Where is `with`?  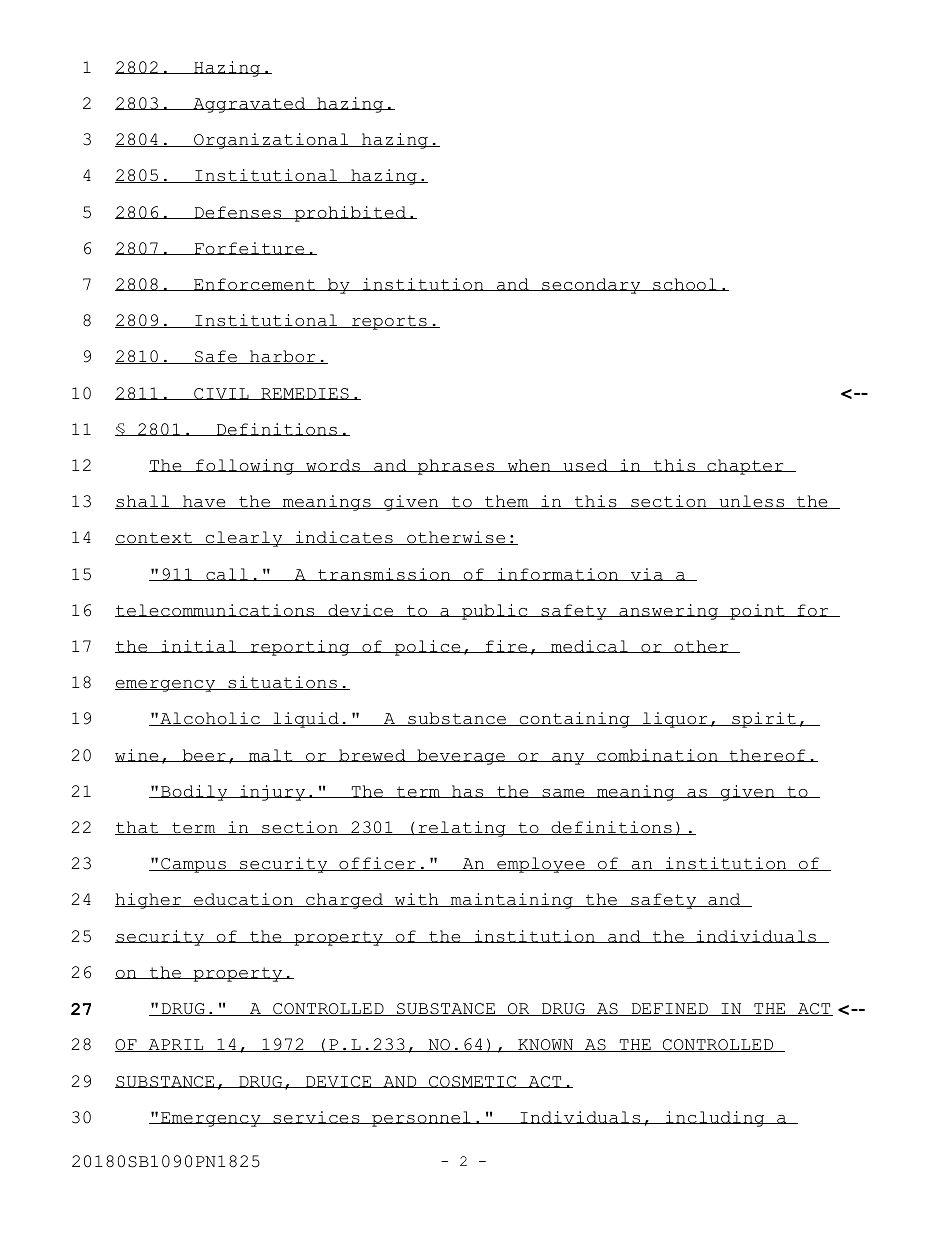
with is located at coordinates (417, 900).
